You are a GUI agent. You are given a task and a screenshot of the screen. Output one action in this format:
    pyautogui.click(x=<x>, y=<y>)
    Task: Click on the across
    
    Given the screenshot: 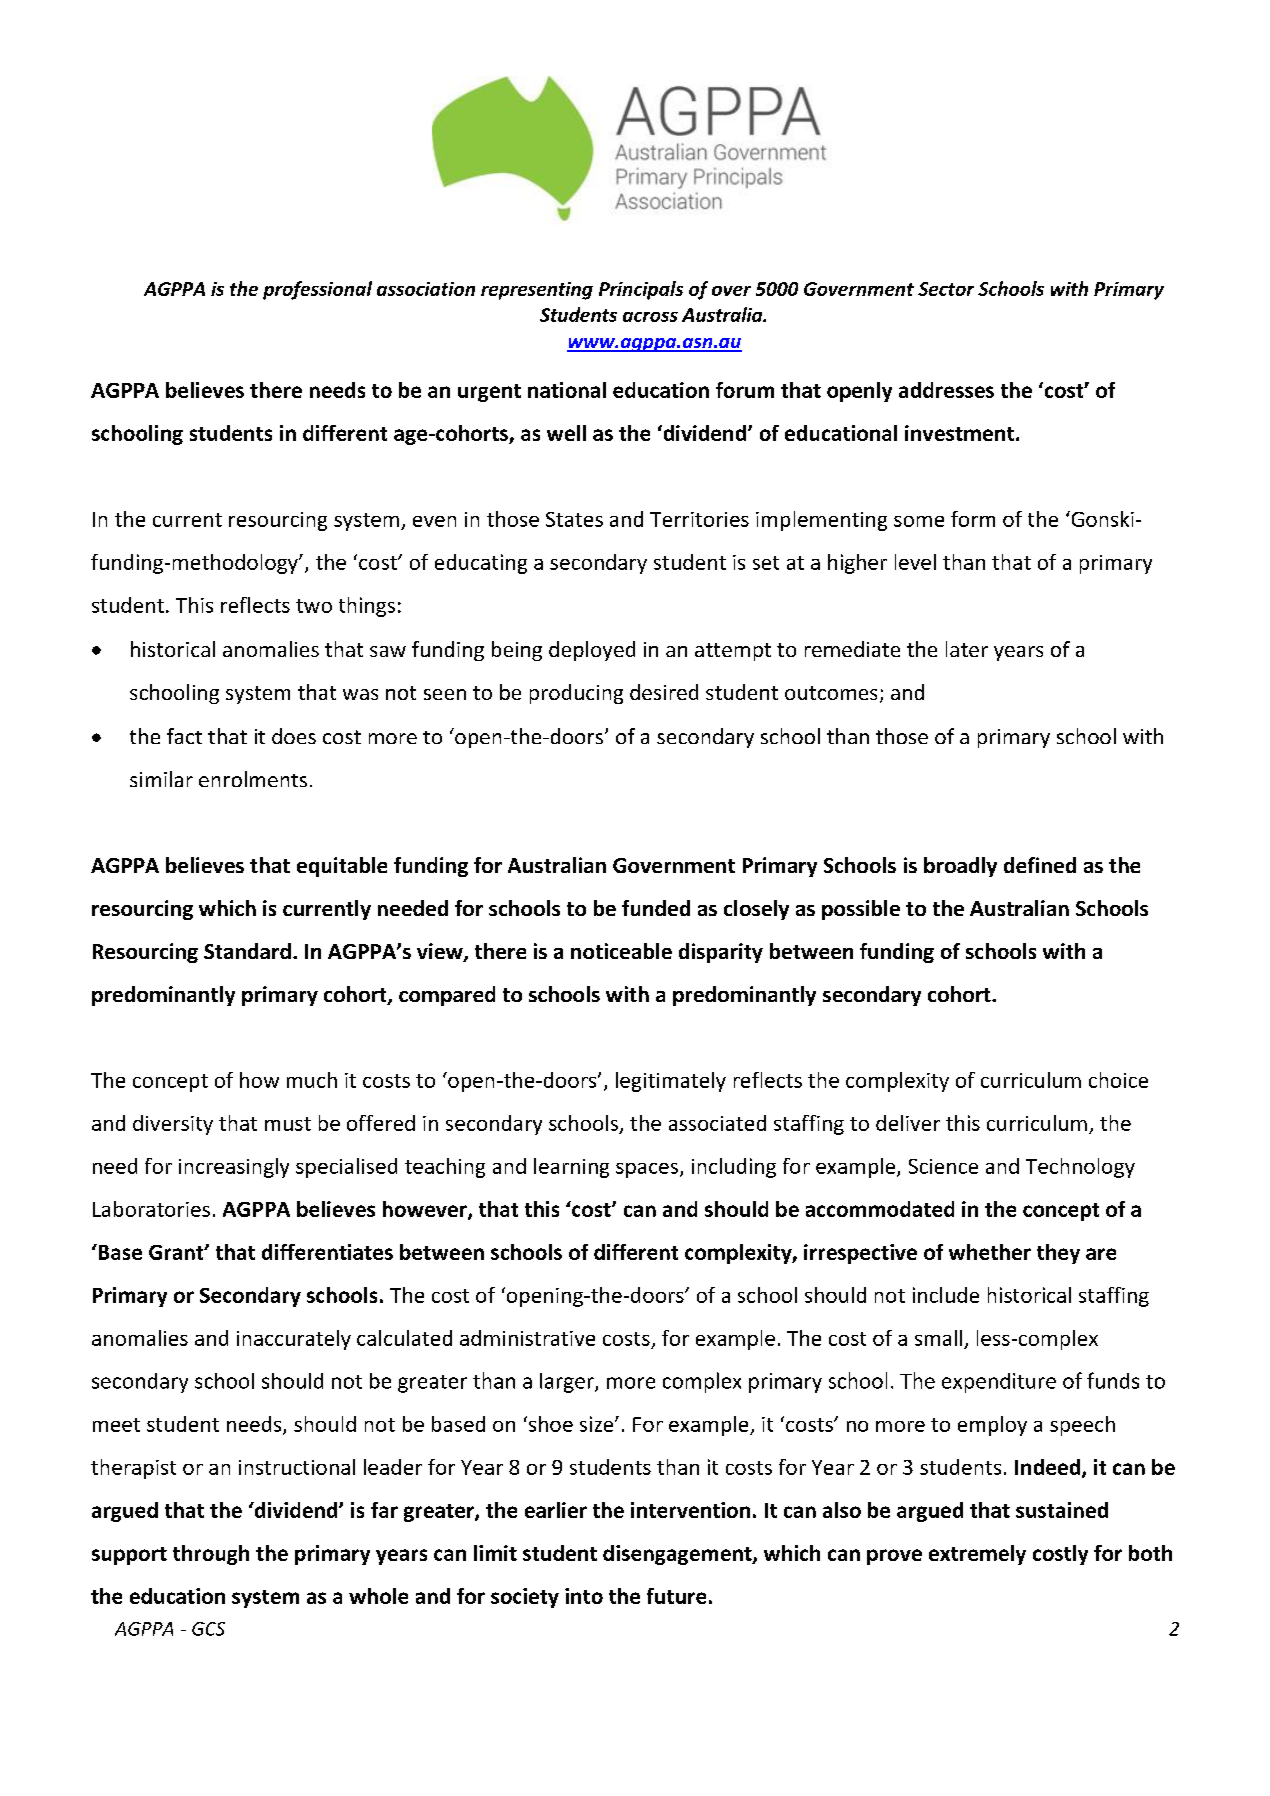 What is the action you would take?
    pyautogui.click(x=650, y=317)
